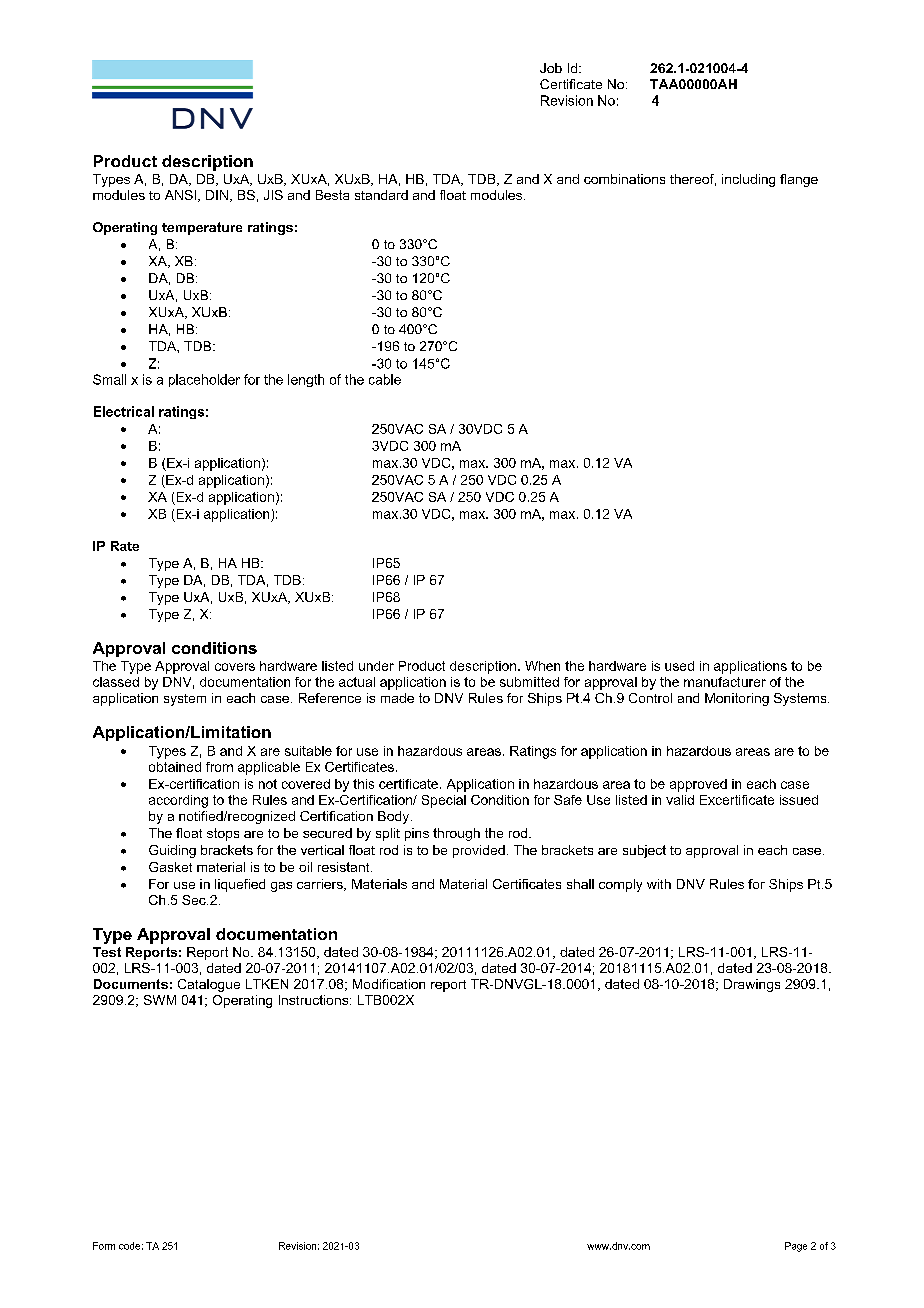 The image size is (924, 1308). I want to click on Job, so click(551, 68).
